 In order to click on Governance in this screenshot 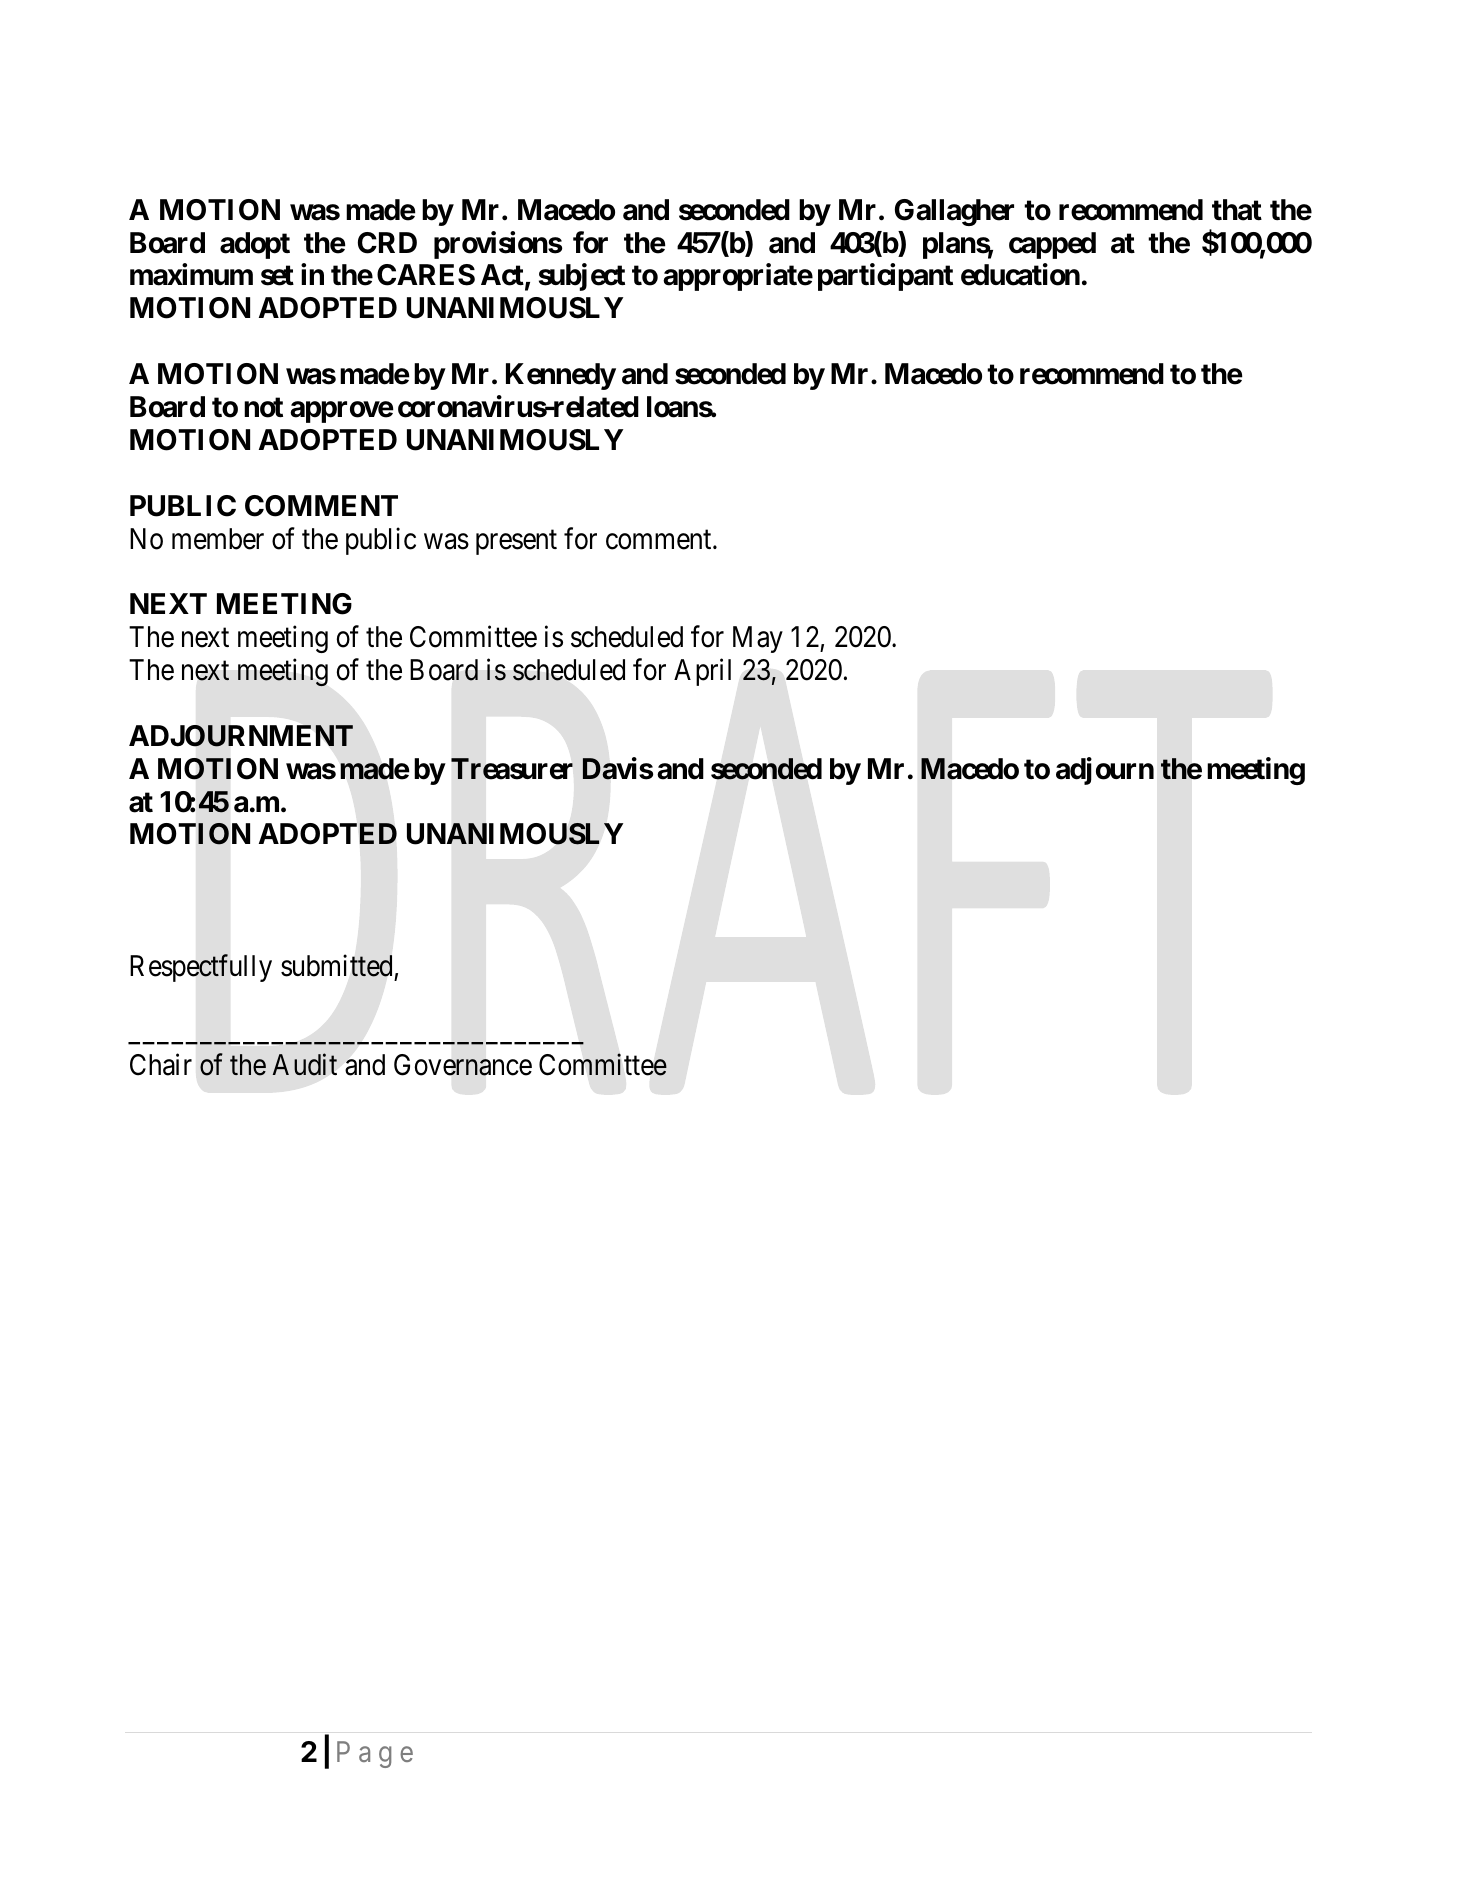, I will do `click(463, 1065)`.
